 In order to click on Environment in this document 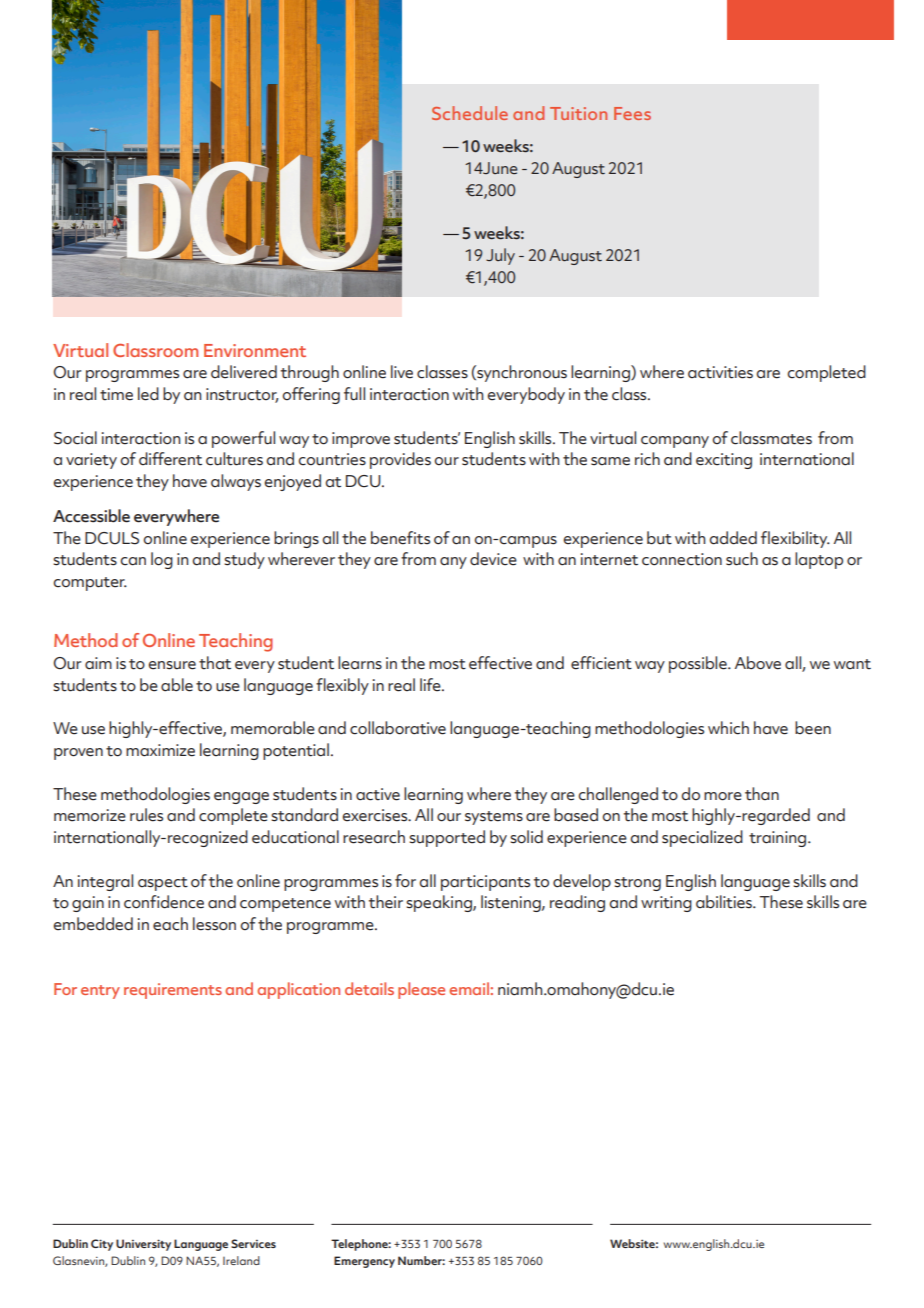, I will do `click(255, 350)`.
